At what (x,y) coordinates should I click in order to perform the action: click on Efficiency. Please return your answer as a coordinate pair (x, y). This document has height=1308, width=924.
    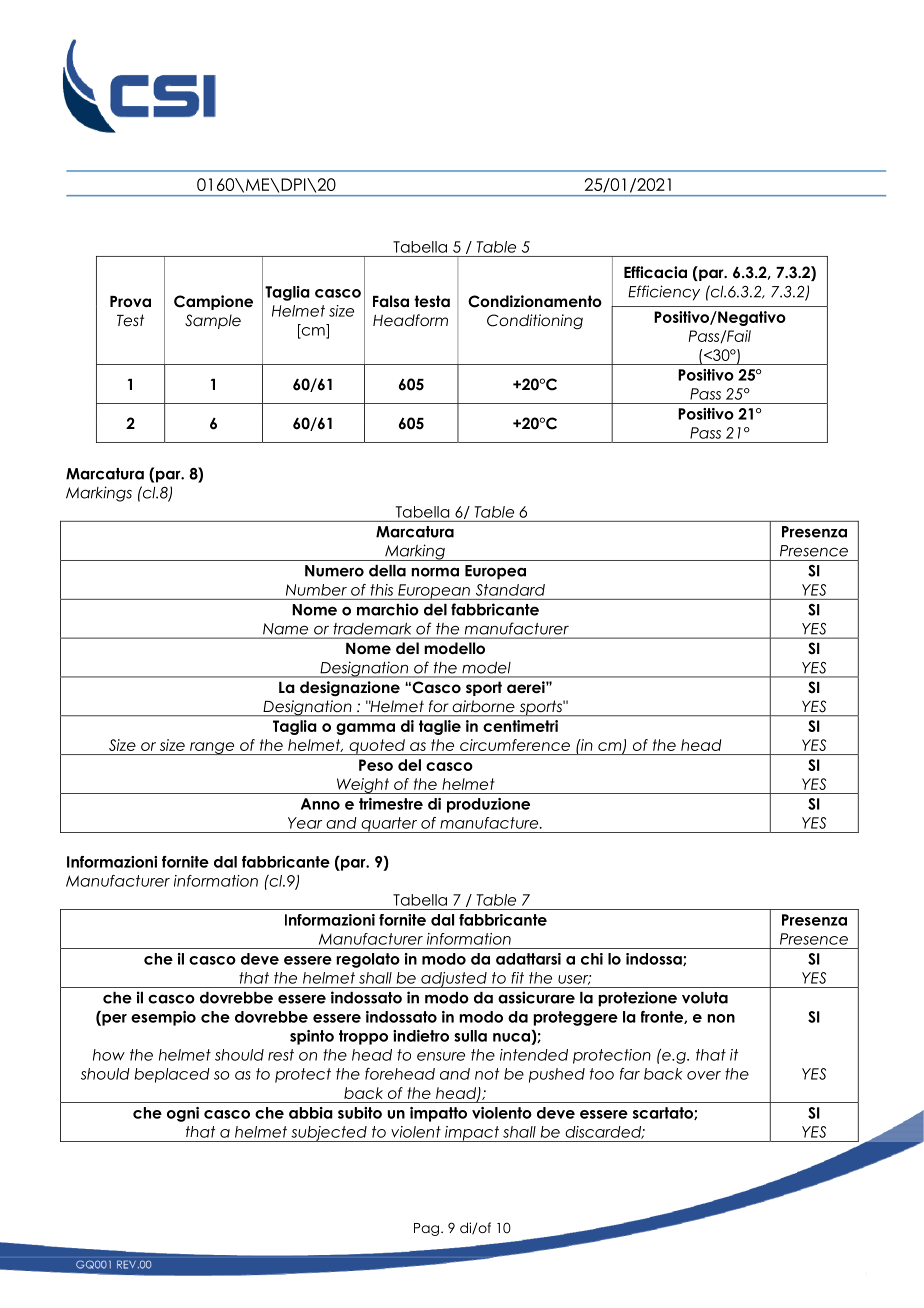
    Looking at the image, I should click on (664, 293).
